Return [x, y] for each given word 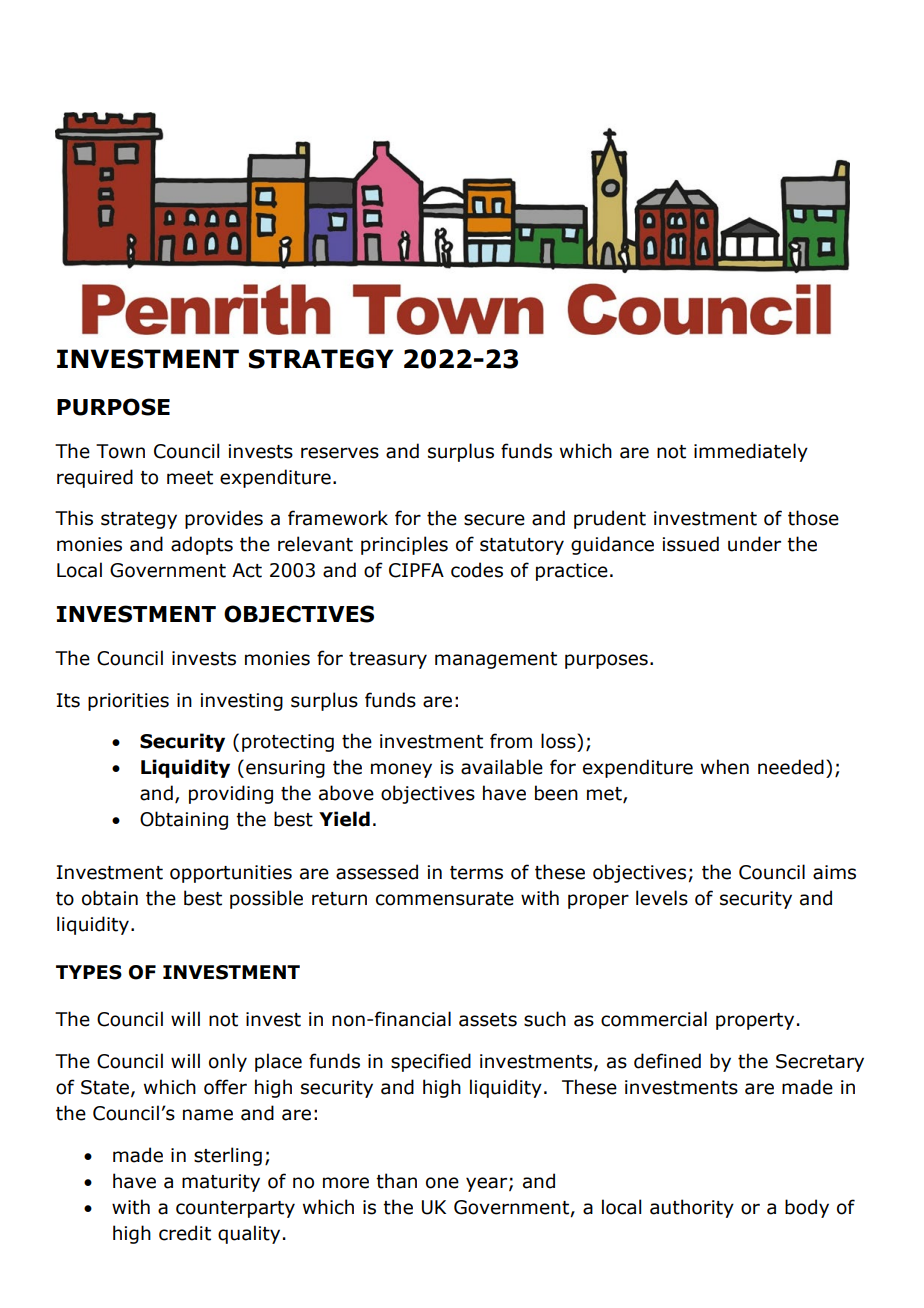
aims [834, 872]
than [396, 1181]
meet [190, 478]
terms [476, 873]
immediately [751, 452]
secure [494, 520]
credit [185, 1233]
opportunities [231, 874]
